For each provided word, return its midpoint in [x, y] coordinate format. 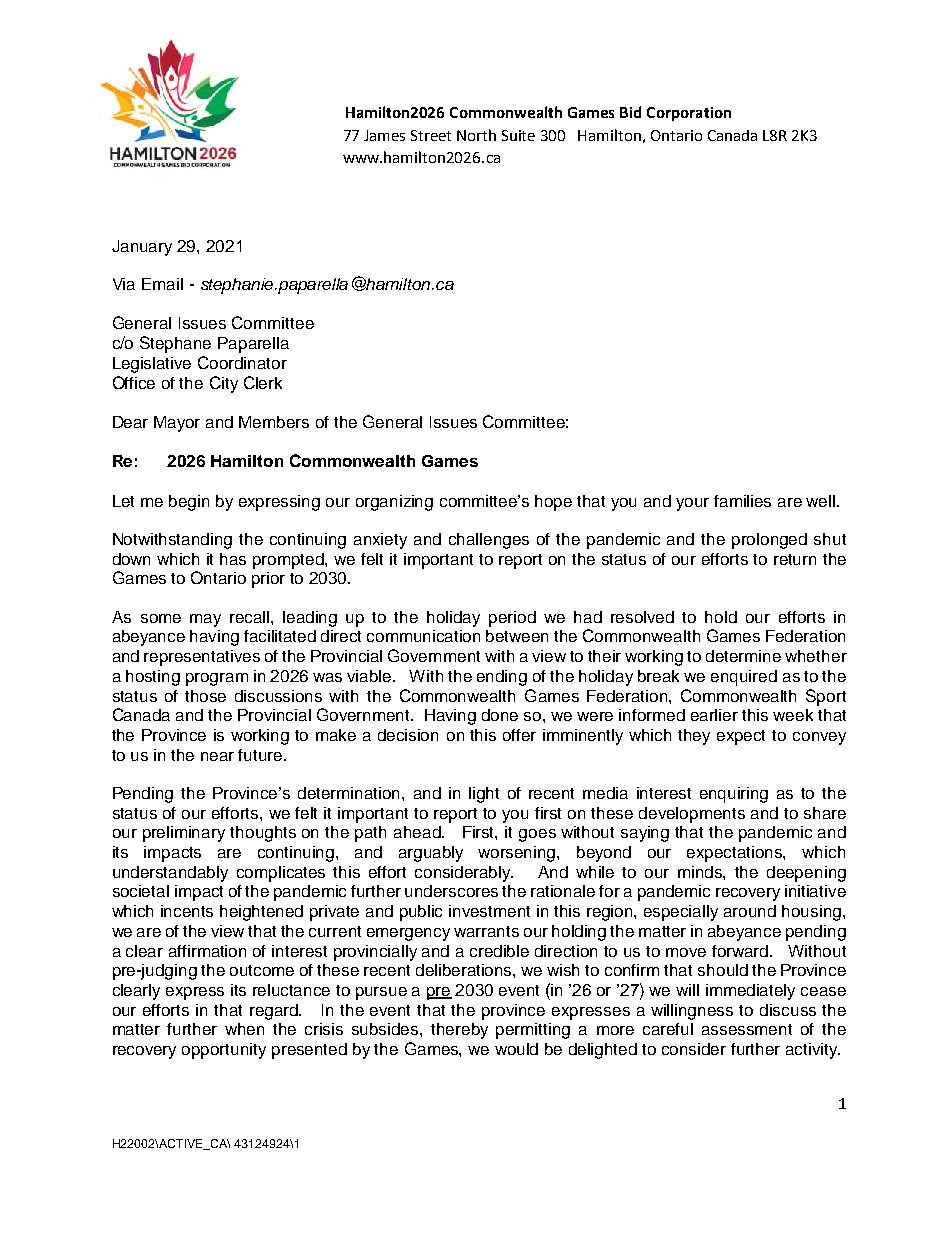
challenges [489, 541]
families [742, 501]
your [692, 504]
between [517, 636]
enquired [744, 678]
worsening [518, 854]
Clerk [263, 382]
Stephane [175, 344]
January [142, 248]
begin [189, 503]
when [244, 1029]
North [476, 135]
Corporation [689, 114]
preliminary [184, 834]
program [217, 679]
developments [692, 815]
